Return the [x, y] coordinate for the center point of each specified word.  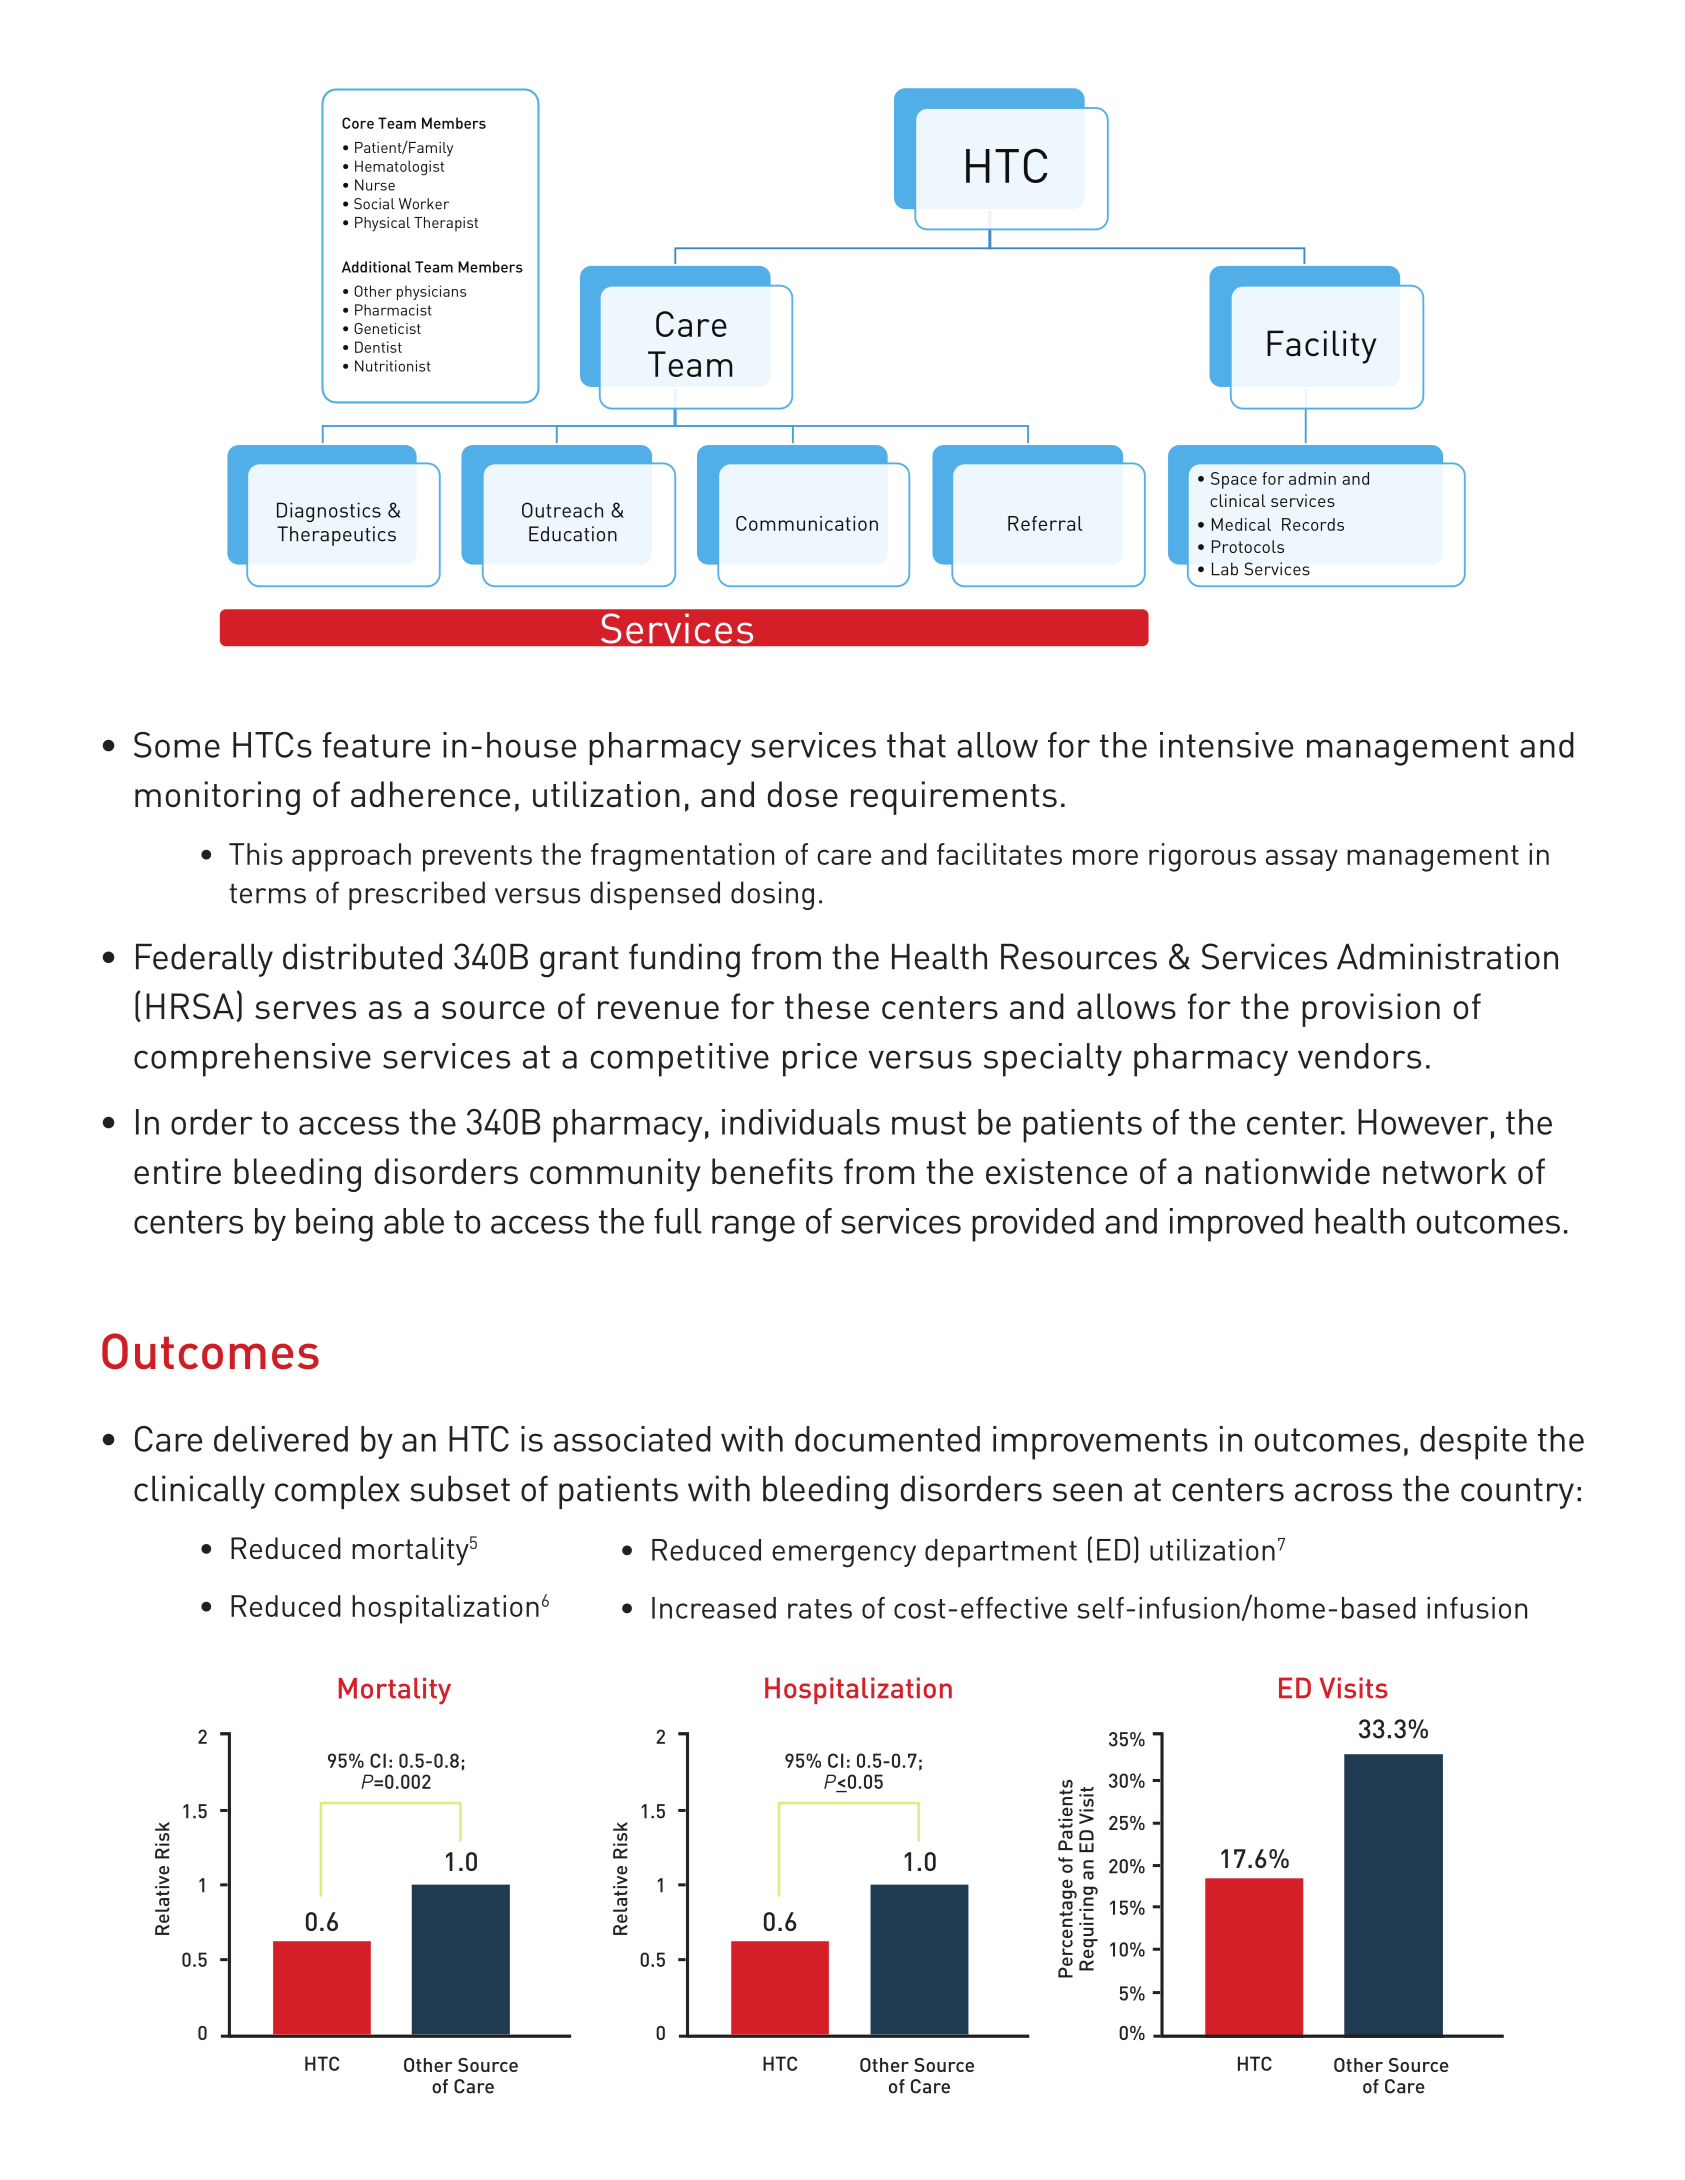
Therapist [446, 224]
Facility [1321, 347]
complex [337, 1492]
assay [1302, 860]
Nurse [375, 185]
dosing [772, 895]
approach [351, 857]
